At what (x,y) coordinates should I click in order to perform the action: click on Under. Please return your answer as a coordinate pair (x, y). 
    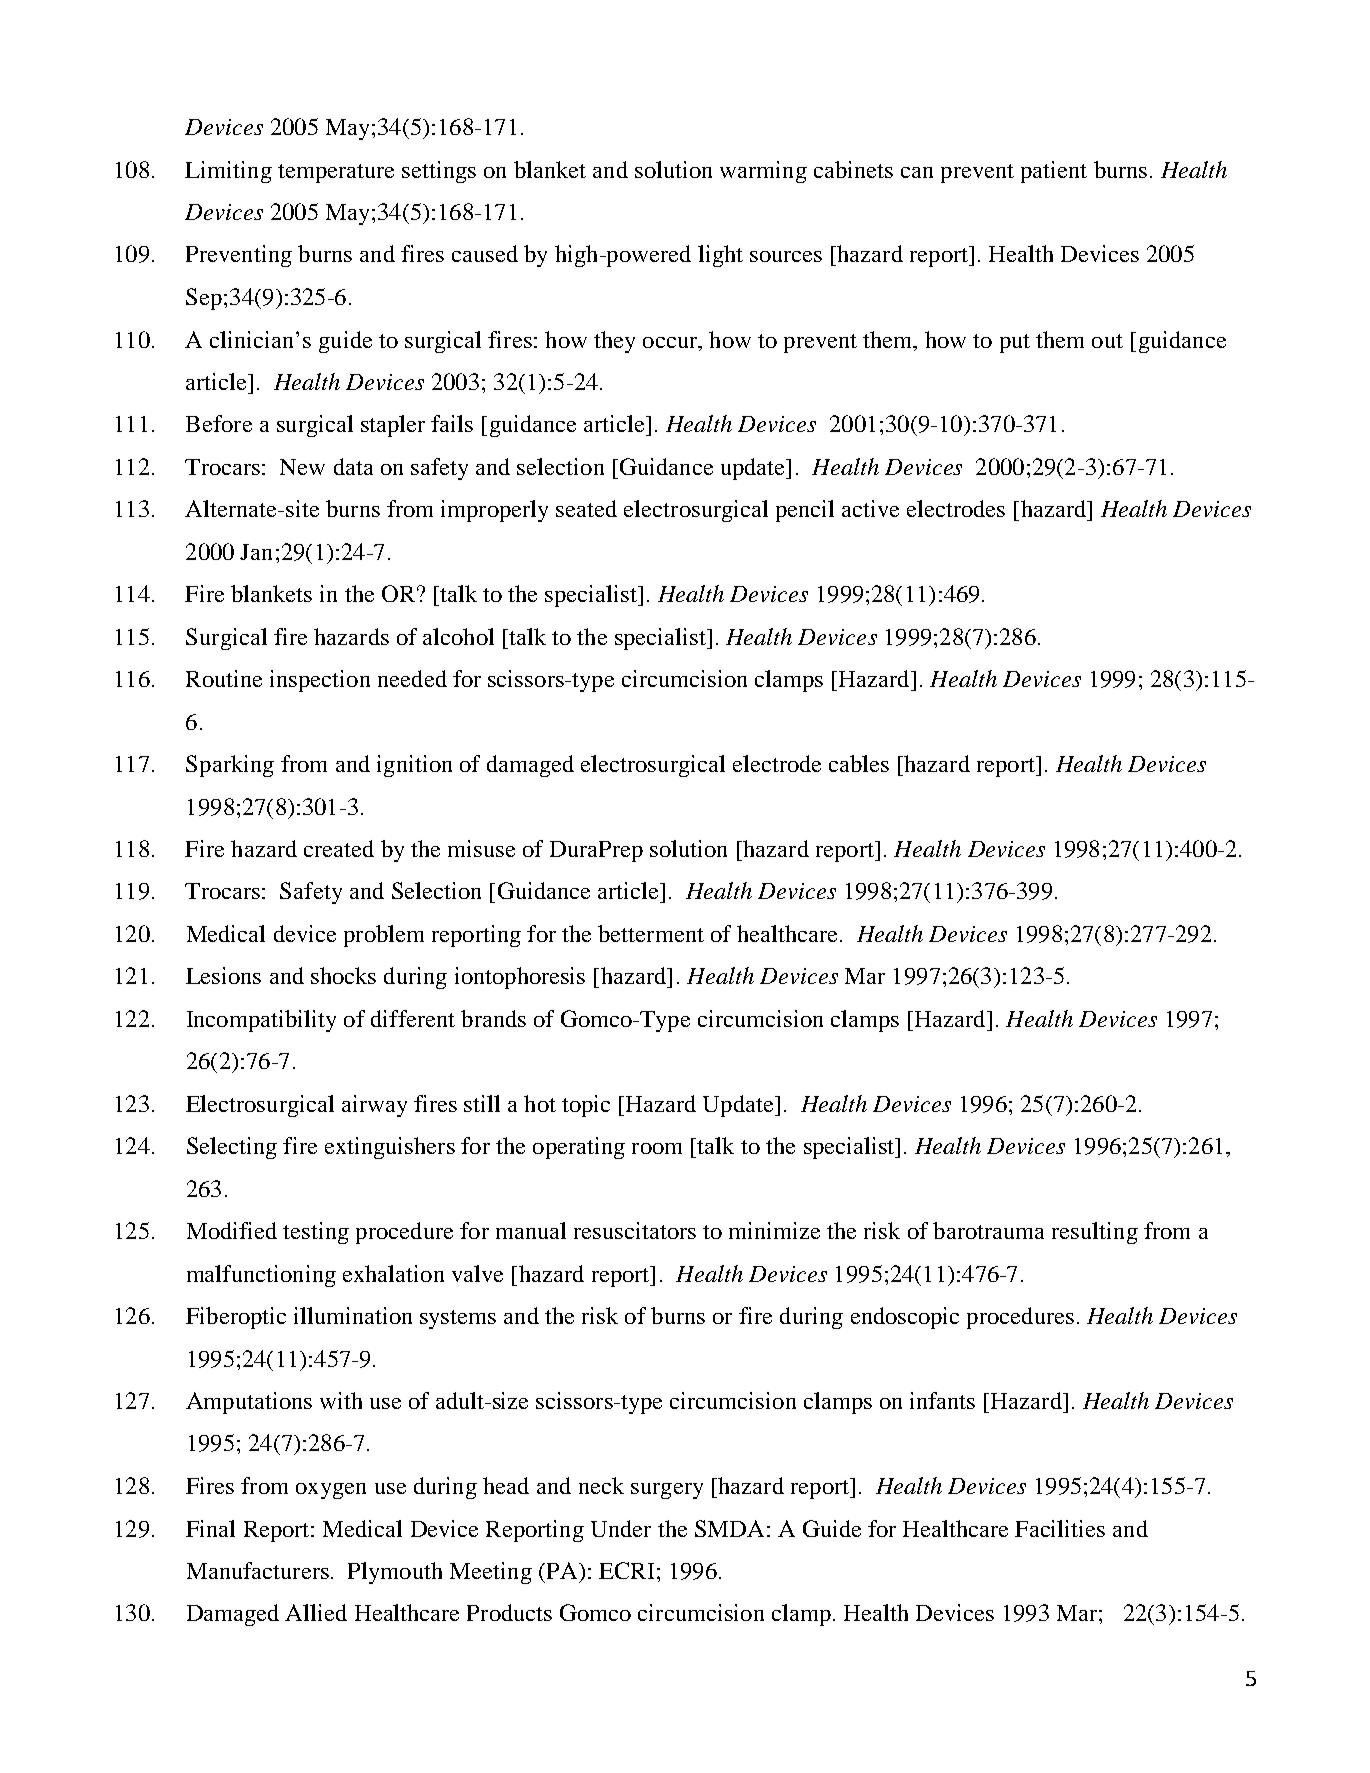
    Looking at the image, I should click on (621, 1528).
